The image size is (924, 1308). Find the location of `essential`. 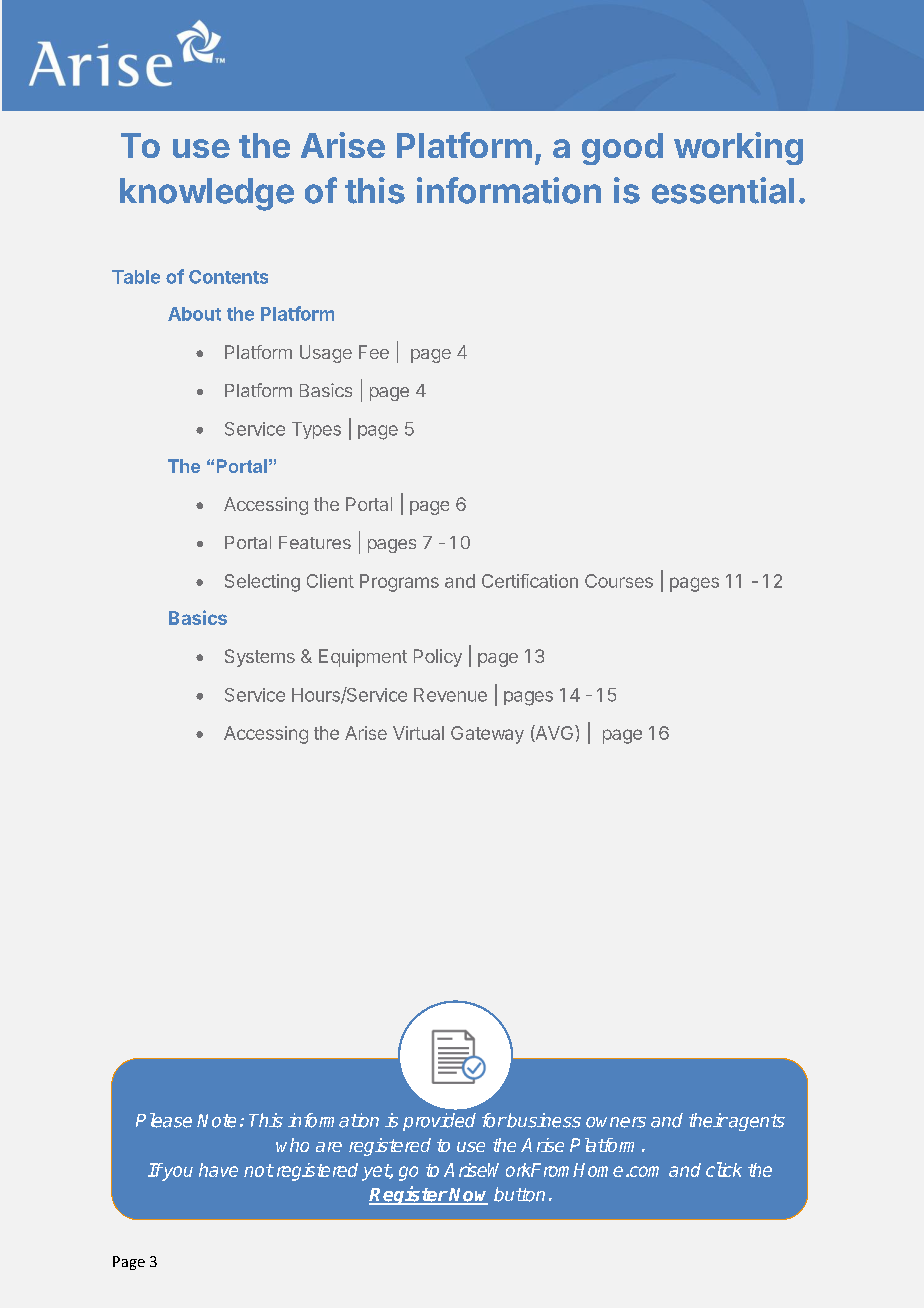

essential is located at coordinates (723, 190).
